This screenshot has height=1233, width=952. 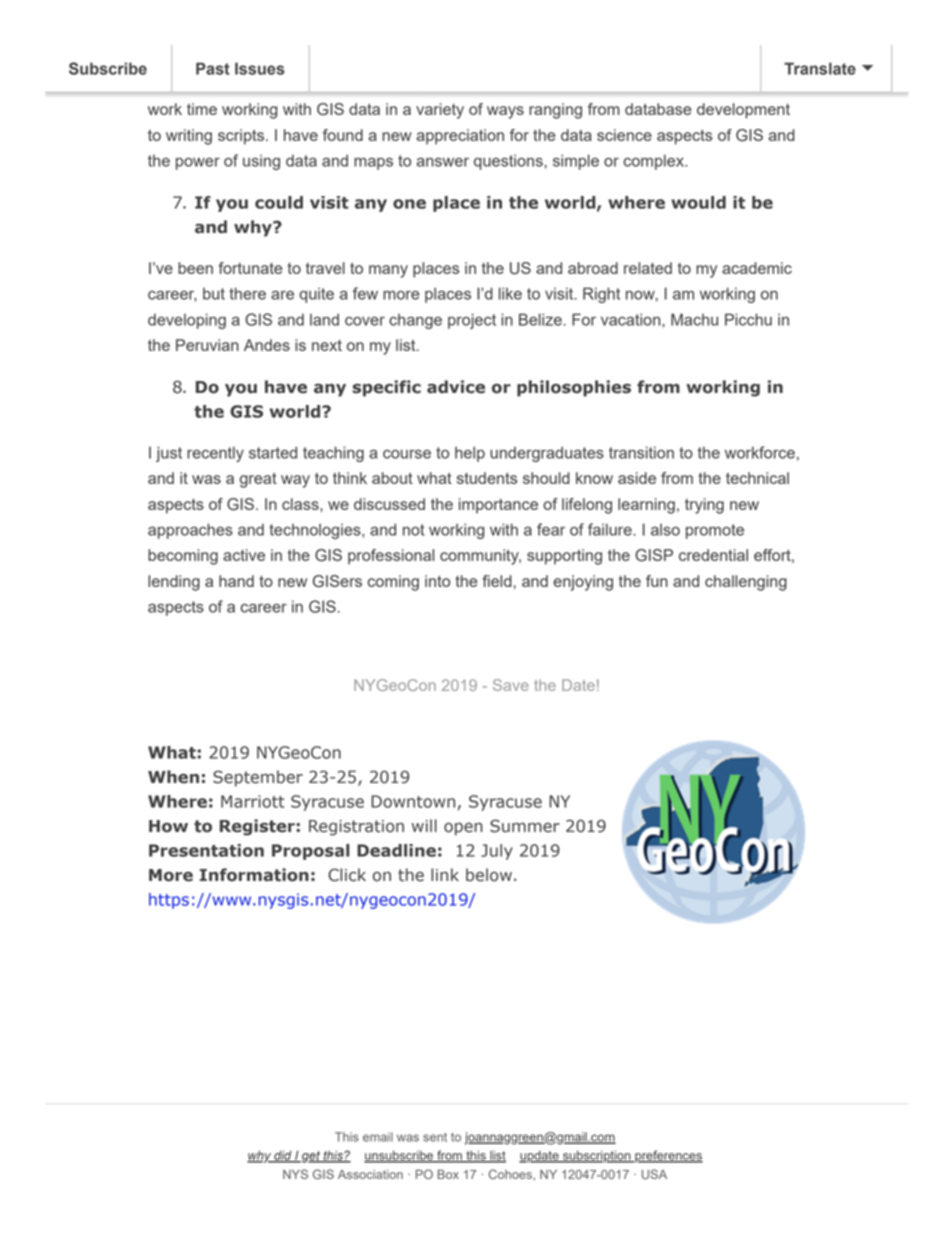 I want to click on Summer, so click(x=525, y=826).
